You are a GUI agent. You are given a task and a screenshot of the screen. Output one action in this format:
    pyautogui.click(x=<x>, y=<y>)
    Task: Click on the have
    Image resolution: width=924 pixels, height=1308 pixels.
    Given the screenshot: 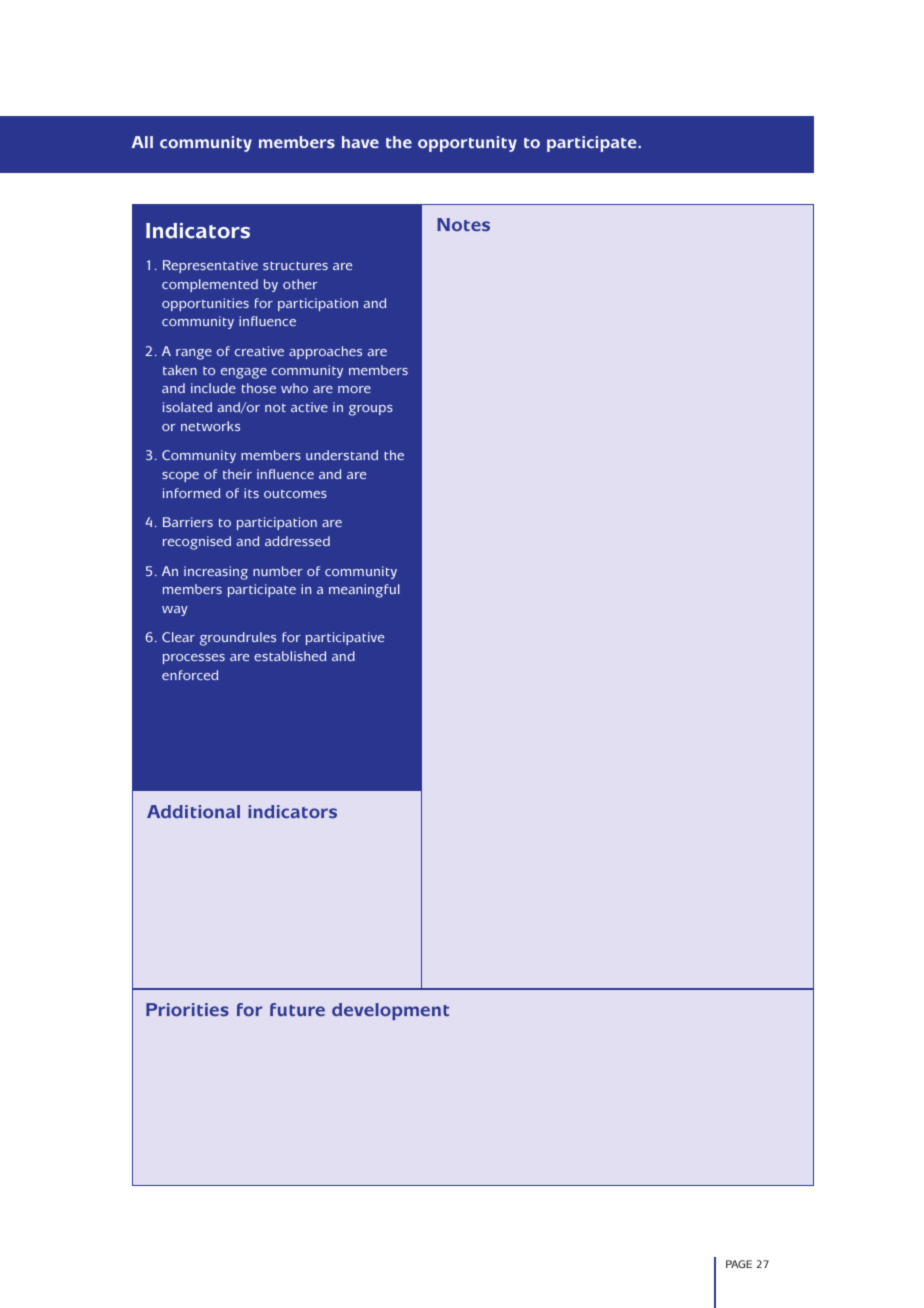 What is the action you would take?
    pyautogui.click(x=360, y=142)
